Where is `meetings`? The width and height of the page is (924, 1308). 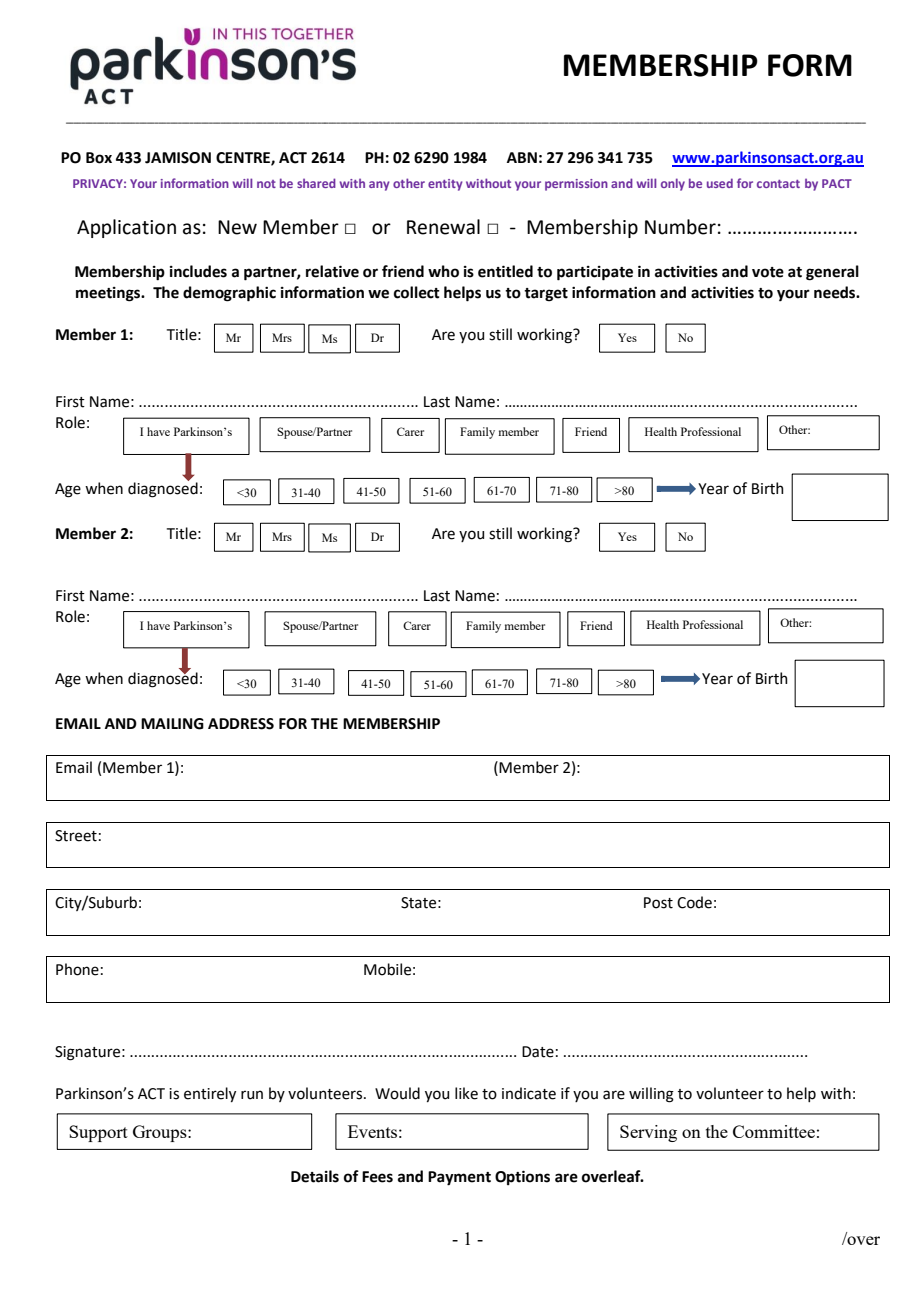 meetings is located at coordinates (109, 294).
